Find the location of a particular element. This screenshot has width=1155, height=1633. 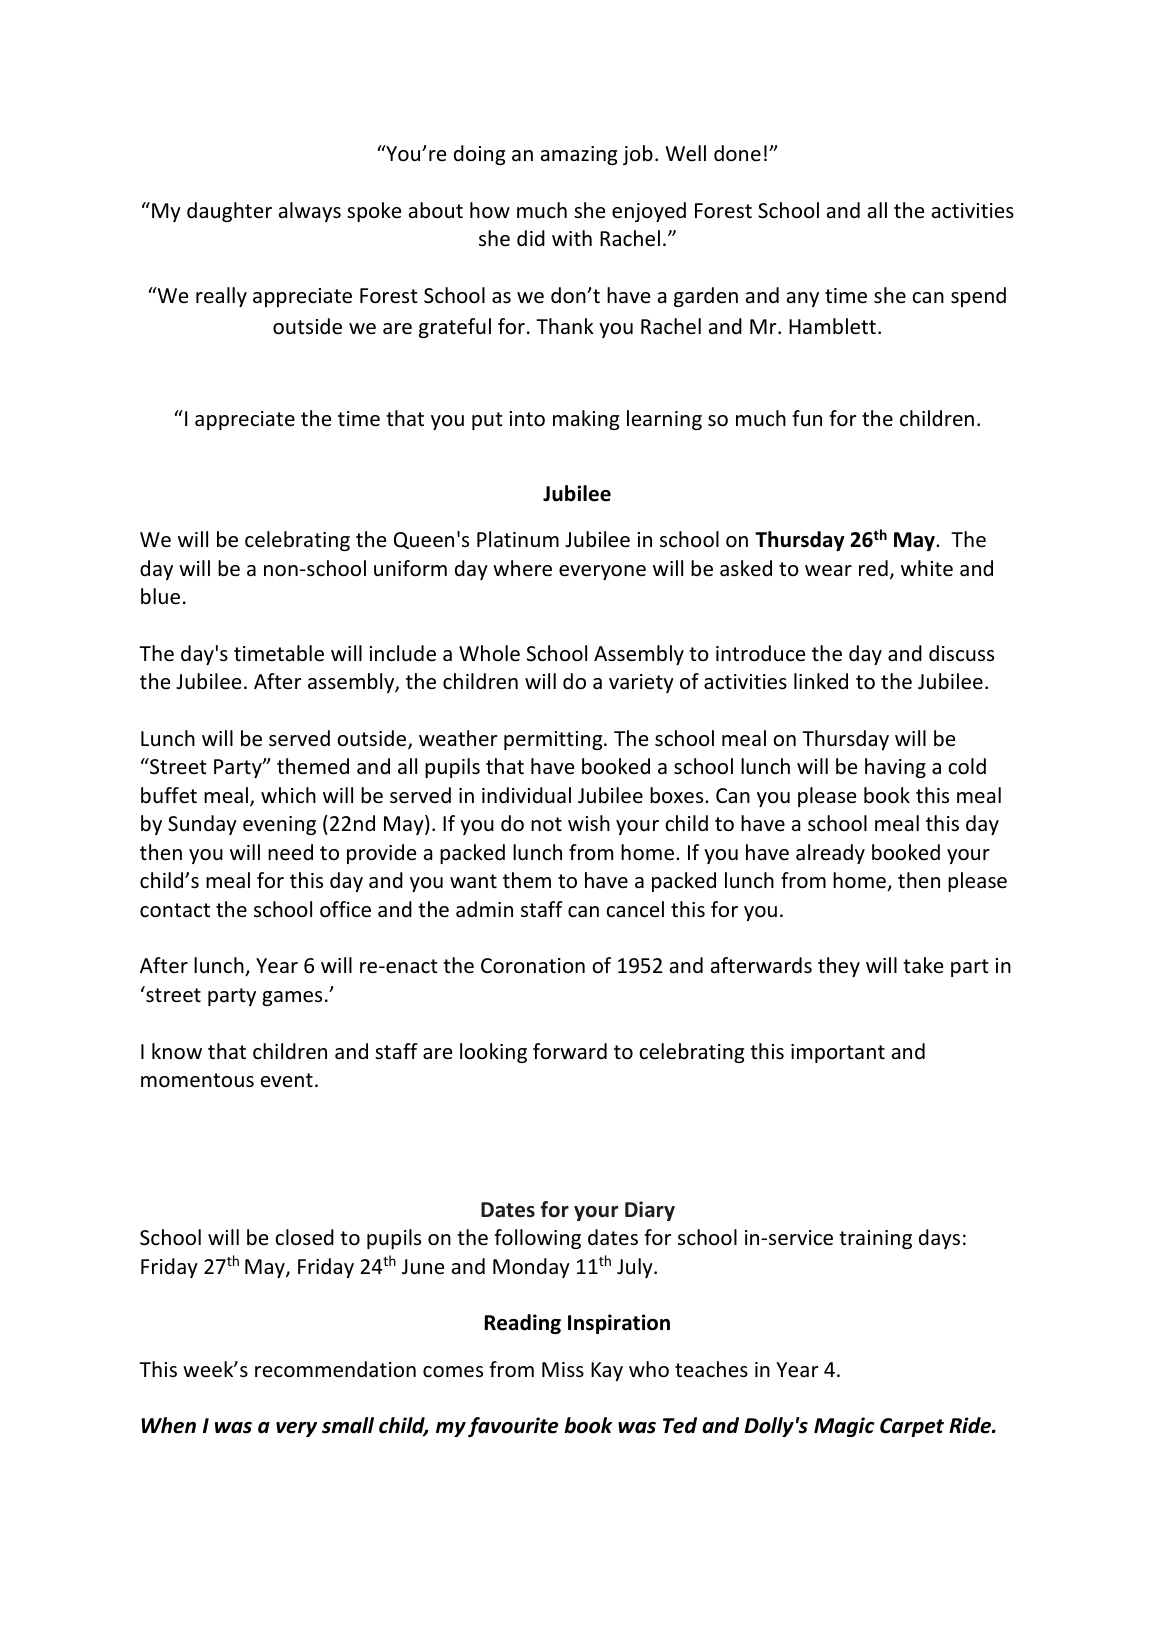

forward is located at coordinates (570, 1051).
